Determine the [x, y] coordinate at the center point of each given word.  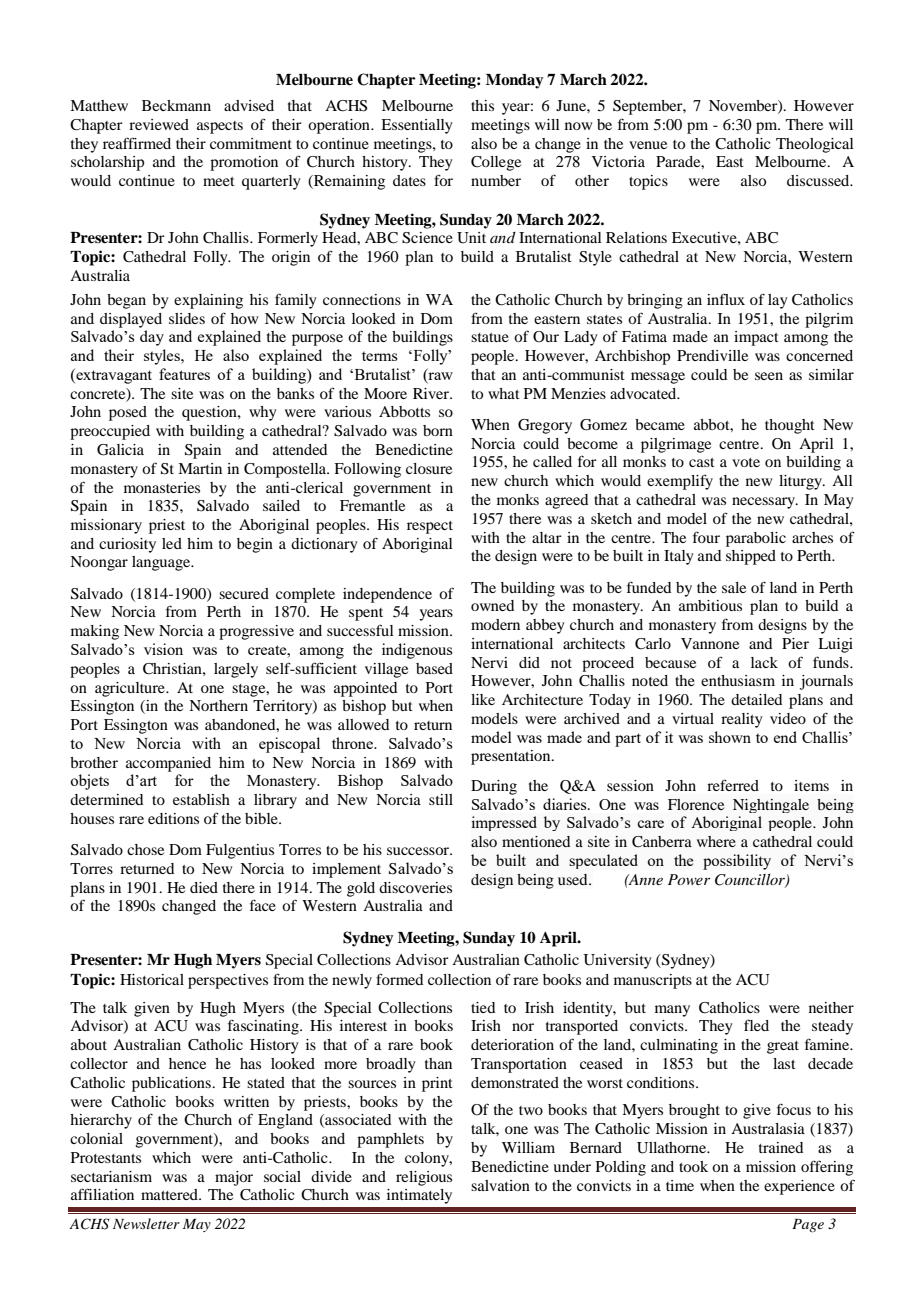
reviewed [159, 124]
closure [429, 468]
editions [173, 818]
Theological [815, 145]
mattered [170, 1194]
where [716, 841]
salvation [500, 1185]
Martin [200, 468]
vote [746, 462]
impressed [504, 823]
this [482, 105]
